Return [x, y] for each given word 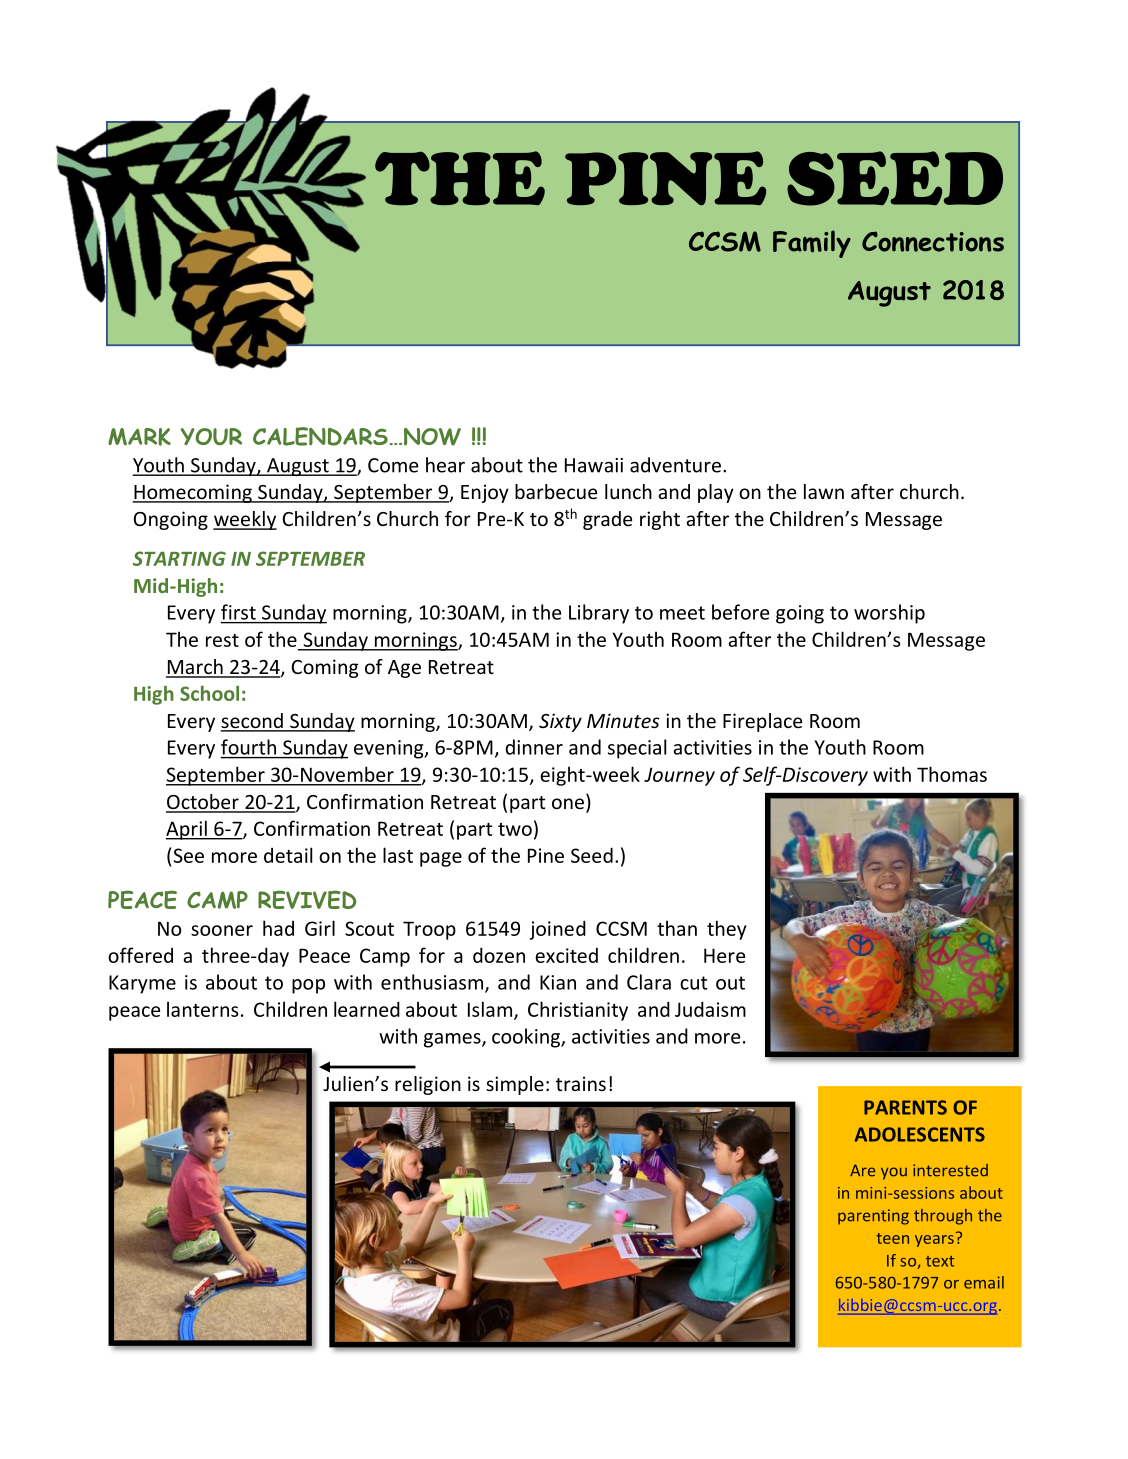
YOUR [211, 436]
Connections [933, 241]
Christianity [578, 1011]
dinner [534, 747]
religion [428, 1085]
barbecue [556, 491]
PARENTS [905, 1107]
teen [892, 1238]
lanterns [202, 1009]
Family [812, 244]
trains [581, 1083]
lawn [824, 491]
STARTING [179, 558]
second [253, 722]
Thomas [952, 774]
